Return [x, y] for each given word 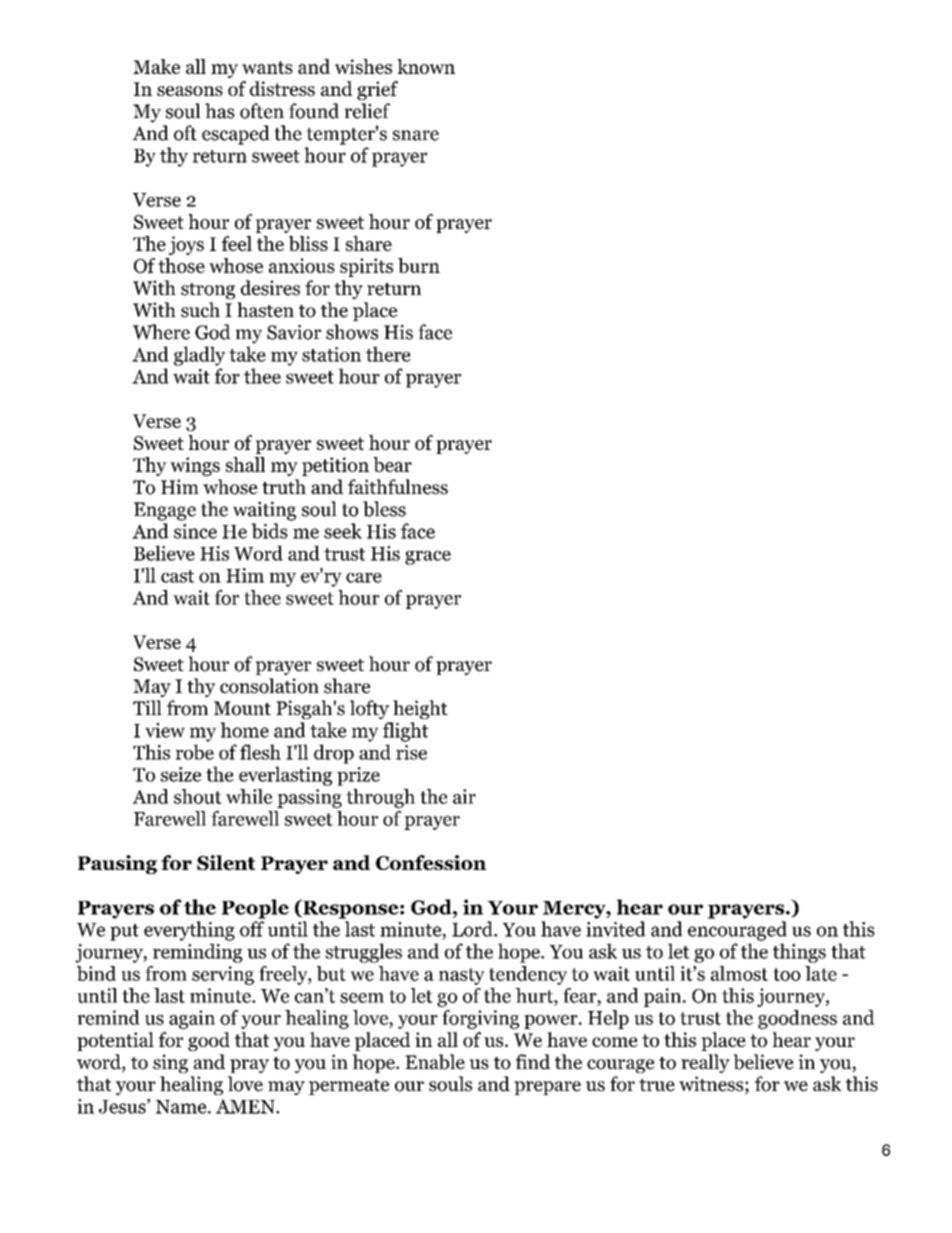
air [464, 796]
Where [161, 332]
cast [177, 576]
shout [198, 796]
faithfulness [398, 487]
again [192, 1019]
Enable [435, 1062]
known [426, 66]
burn [419, 265]
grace [428, 558]
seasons [190, 91]
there [388, 354]
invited [616, 929]
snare [416, 135]
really [705, 1063]
